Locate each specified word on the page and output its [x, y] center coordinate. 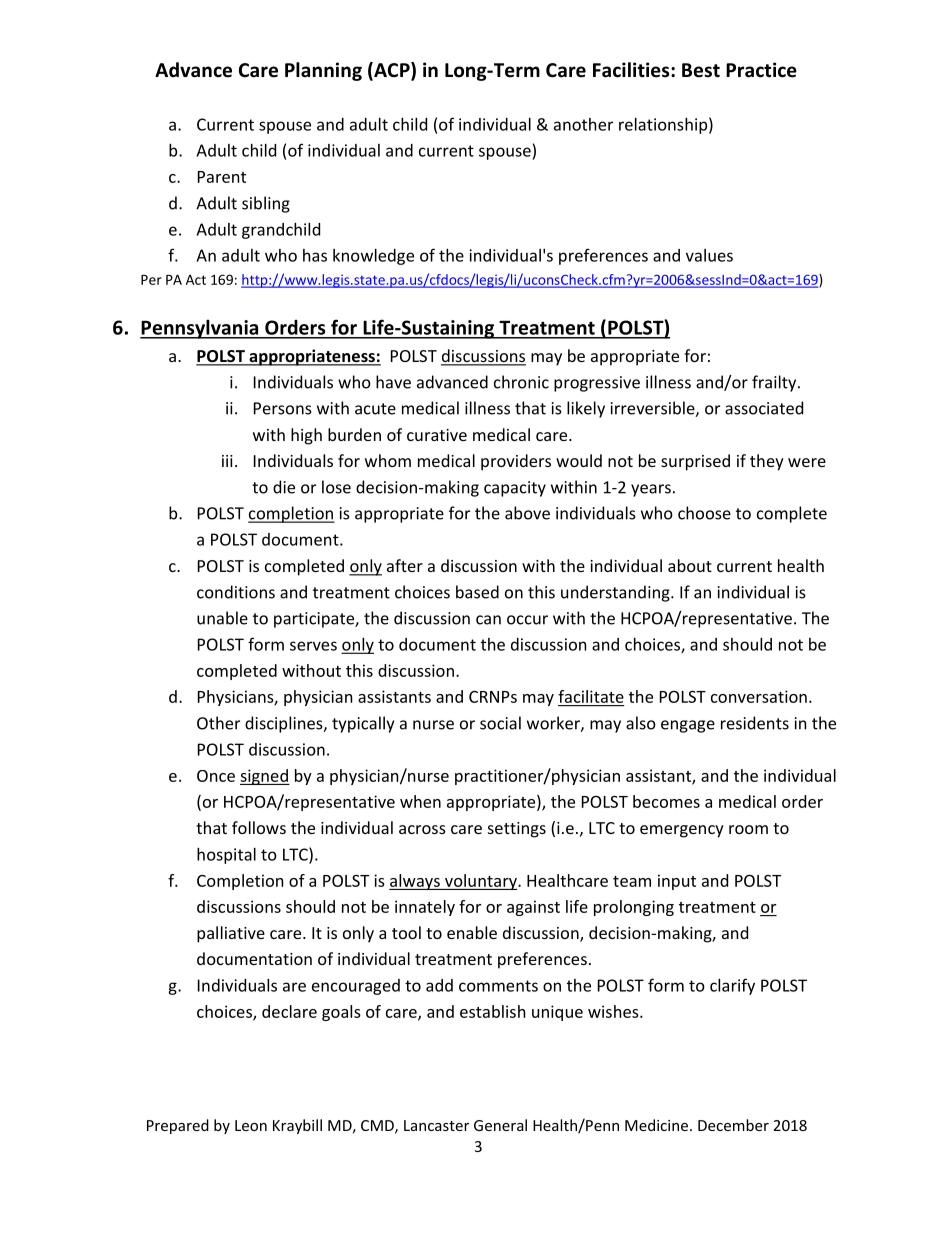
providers [516, 462]
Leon [251, 1125]
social [500, 723]
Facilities [632, 70]
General [500, 1125]
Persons [283, 408]
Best [701, 70]
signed [265, 777]
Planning [323, 71]
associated [764, 408]
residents [755, 723]
